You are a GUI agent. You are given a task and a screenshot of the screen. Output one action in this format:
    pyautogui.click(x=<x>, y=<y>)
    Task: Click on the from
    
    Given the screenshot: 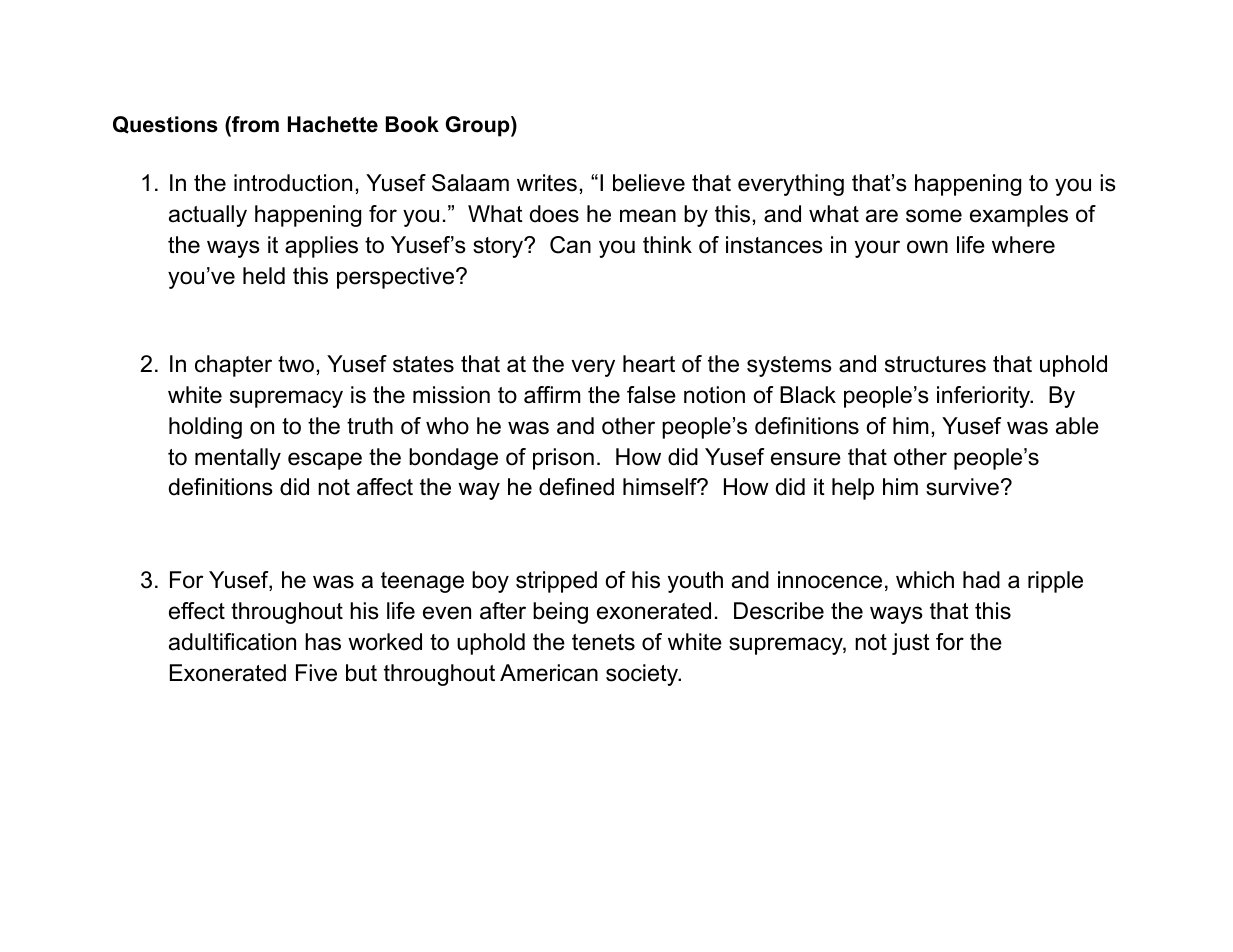 What is the action you would take?
    pyautogui.click(x=254, y=124)
